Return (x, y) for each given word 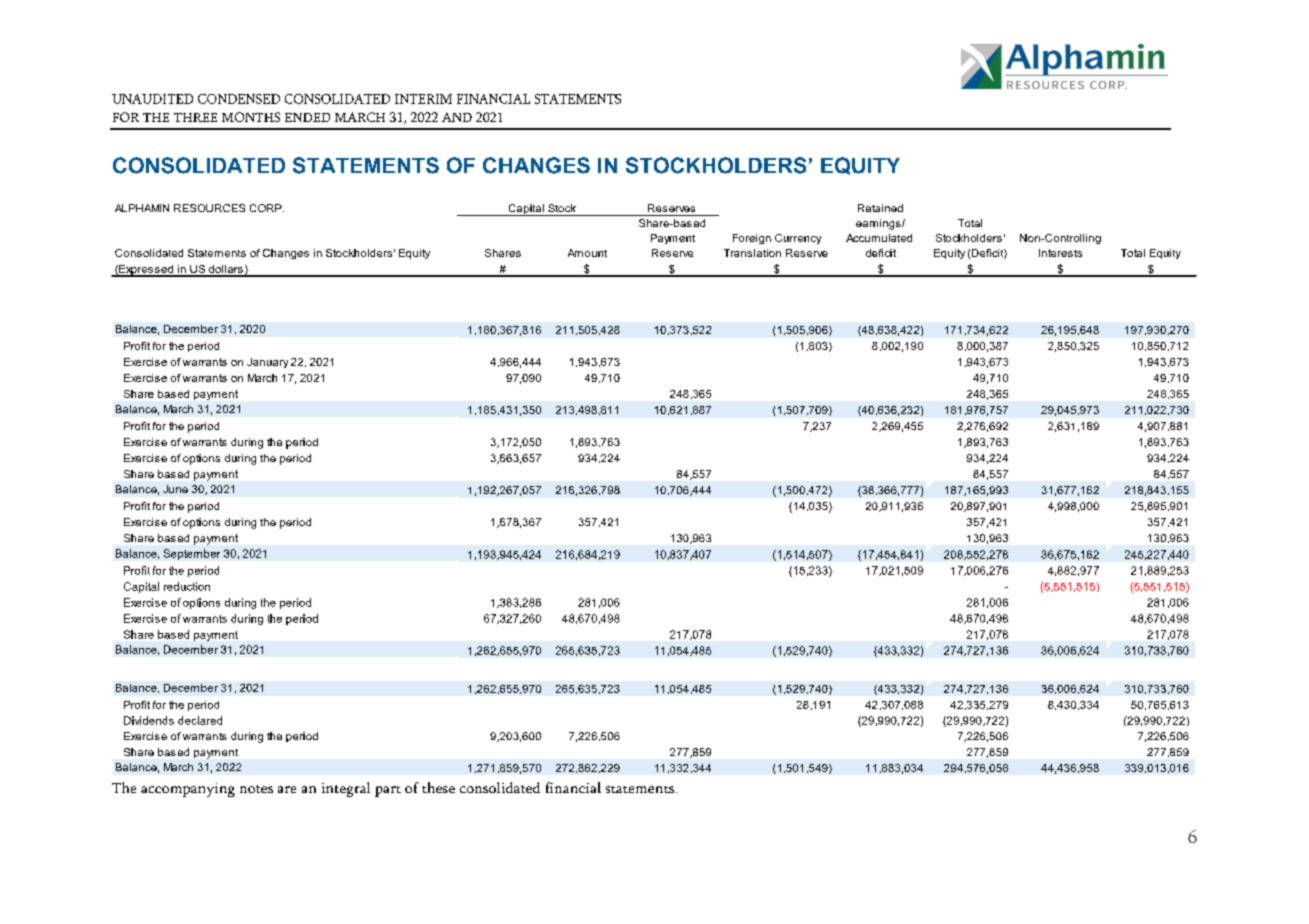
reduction (187, 586)
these (438, 787)
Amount (587, 253)
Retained (880, 208)
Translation (752, 253)
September (192, 554)
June (175, 489)
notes (256, 789)
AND (457, 117)
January (267, 363)
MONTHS (251, 117)
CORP (267, 208)
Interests (1060, 253)
